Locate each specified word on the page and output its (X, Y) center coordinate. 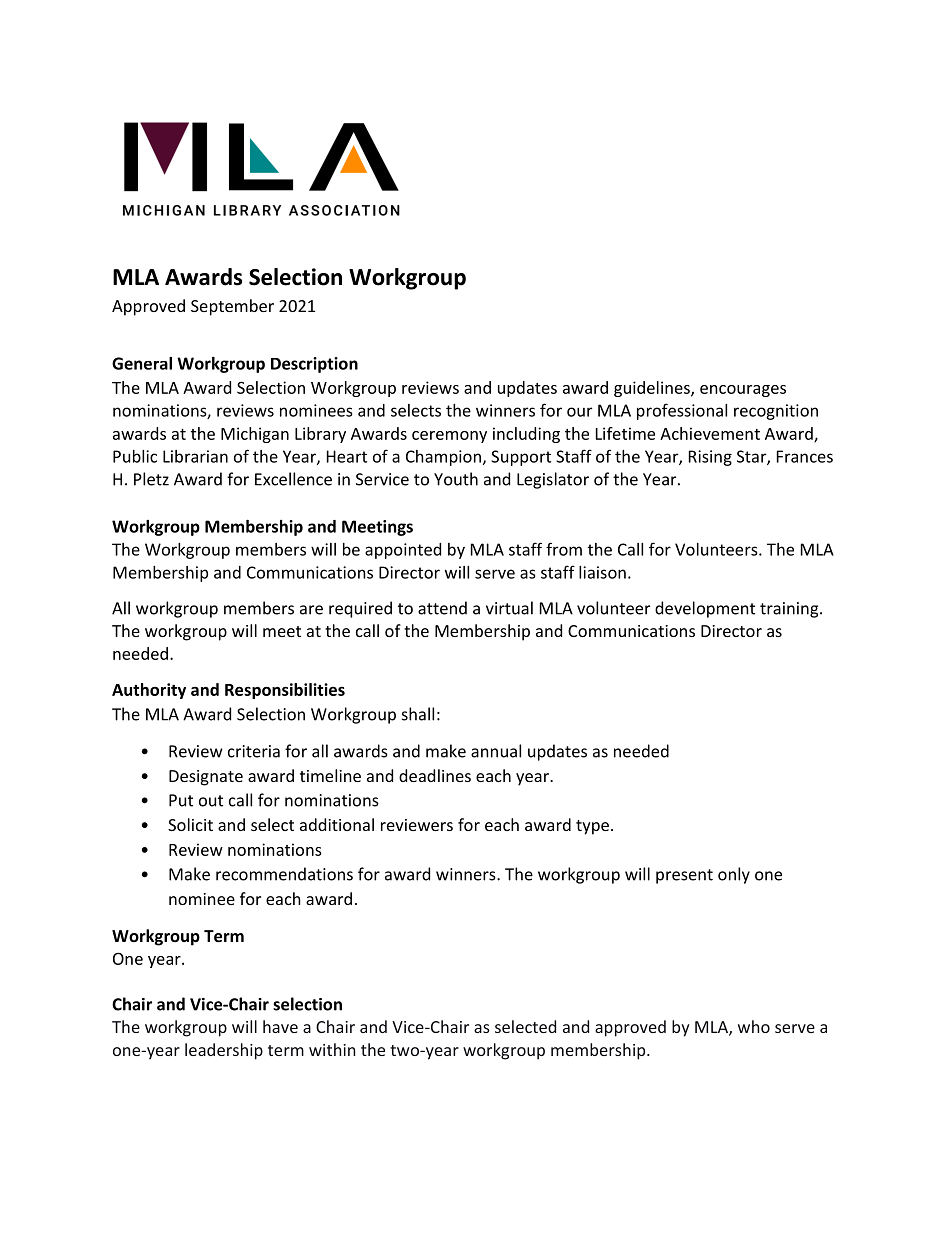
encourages (743, 391)
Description (314, 365)
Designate (206, 778)
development (705, 609)
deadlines (435, 775)
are (311, 610)
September (232, 307)
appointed (403, 551)
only (734, 875)
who (754, 1026)
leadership (224, 1051)
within (332, 1049)
